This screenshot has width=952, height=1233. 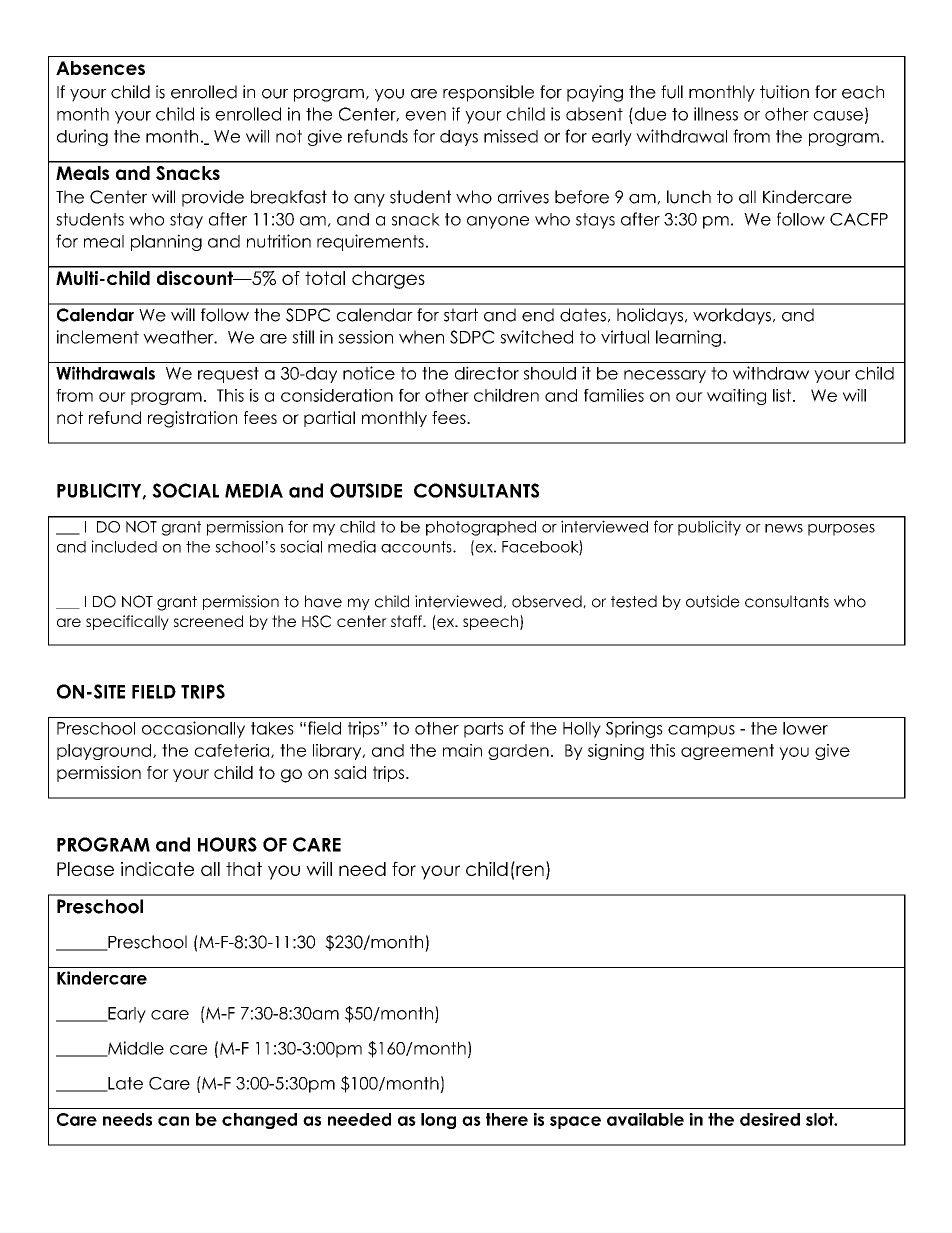 I want to click on staff, so click(x=407, y=621).
